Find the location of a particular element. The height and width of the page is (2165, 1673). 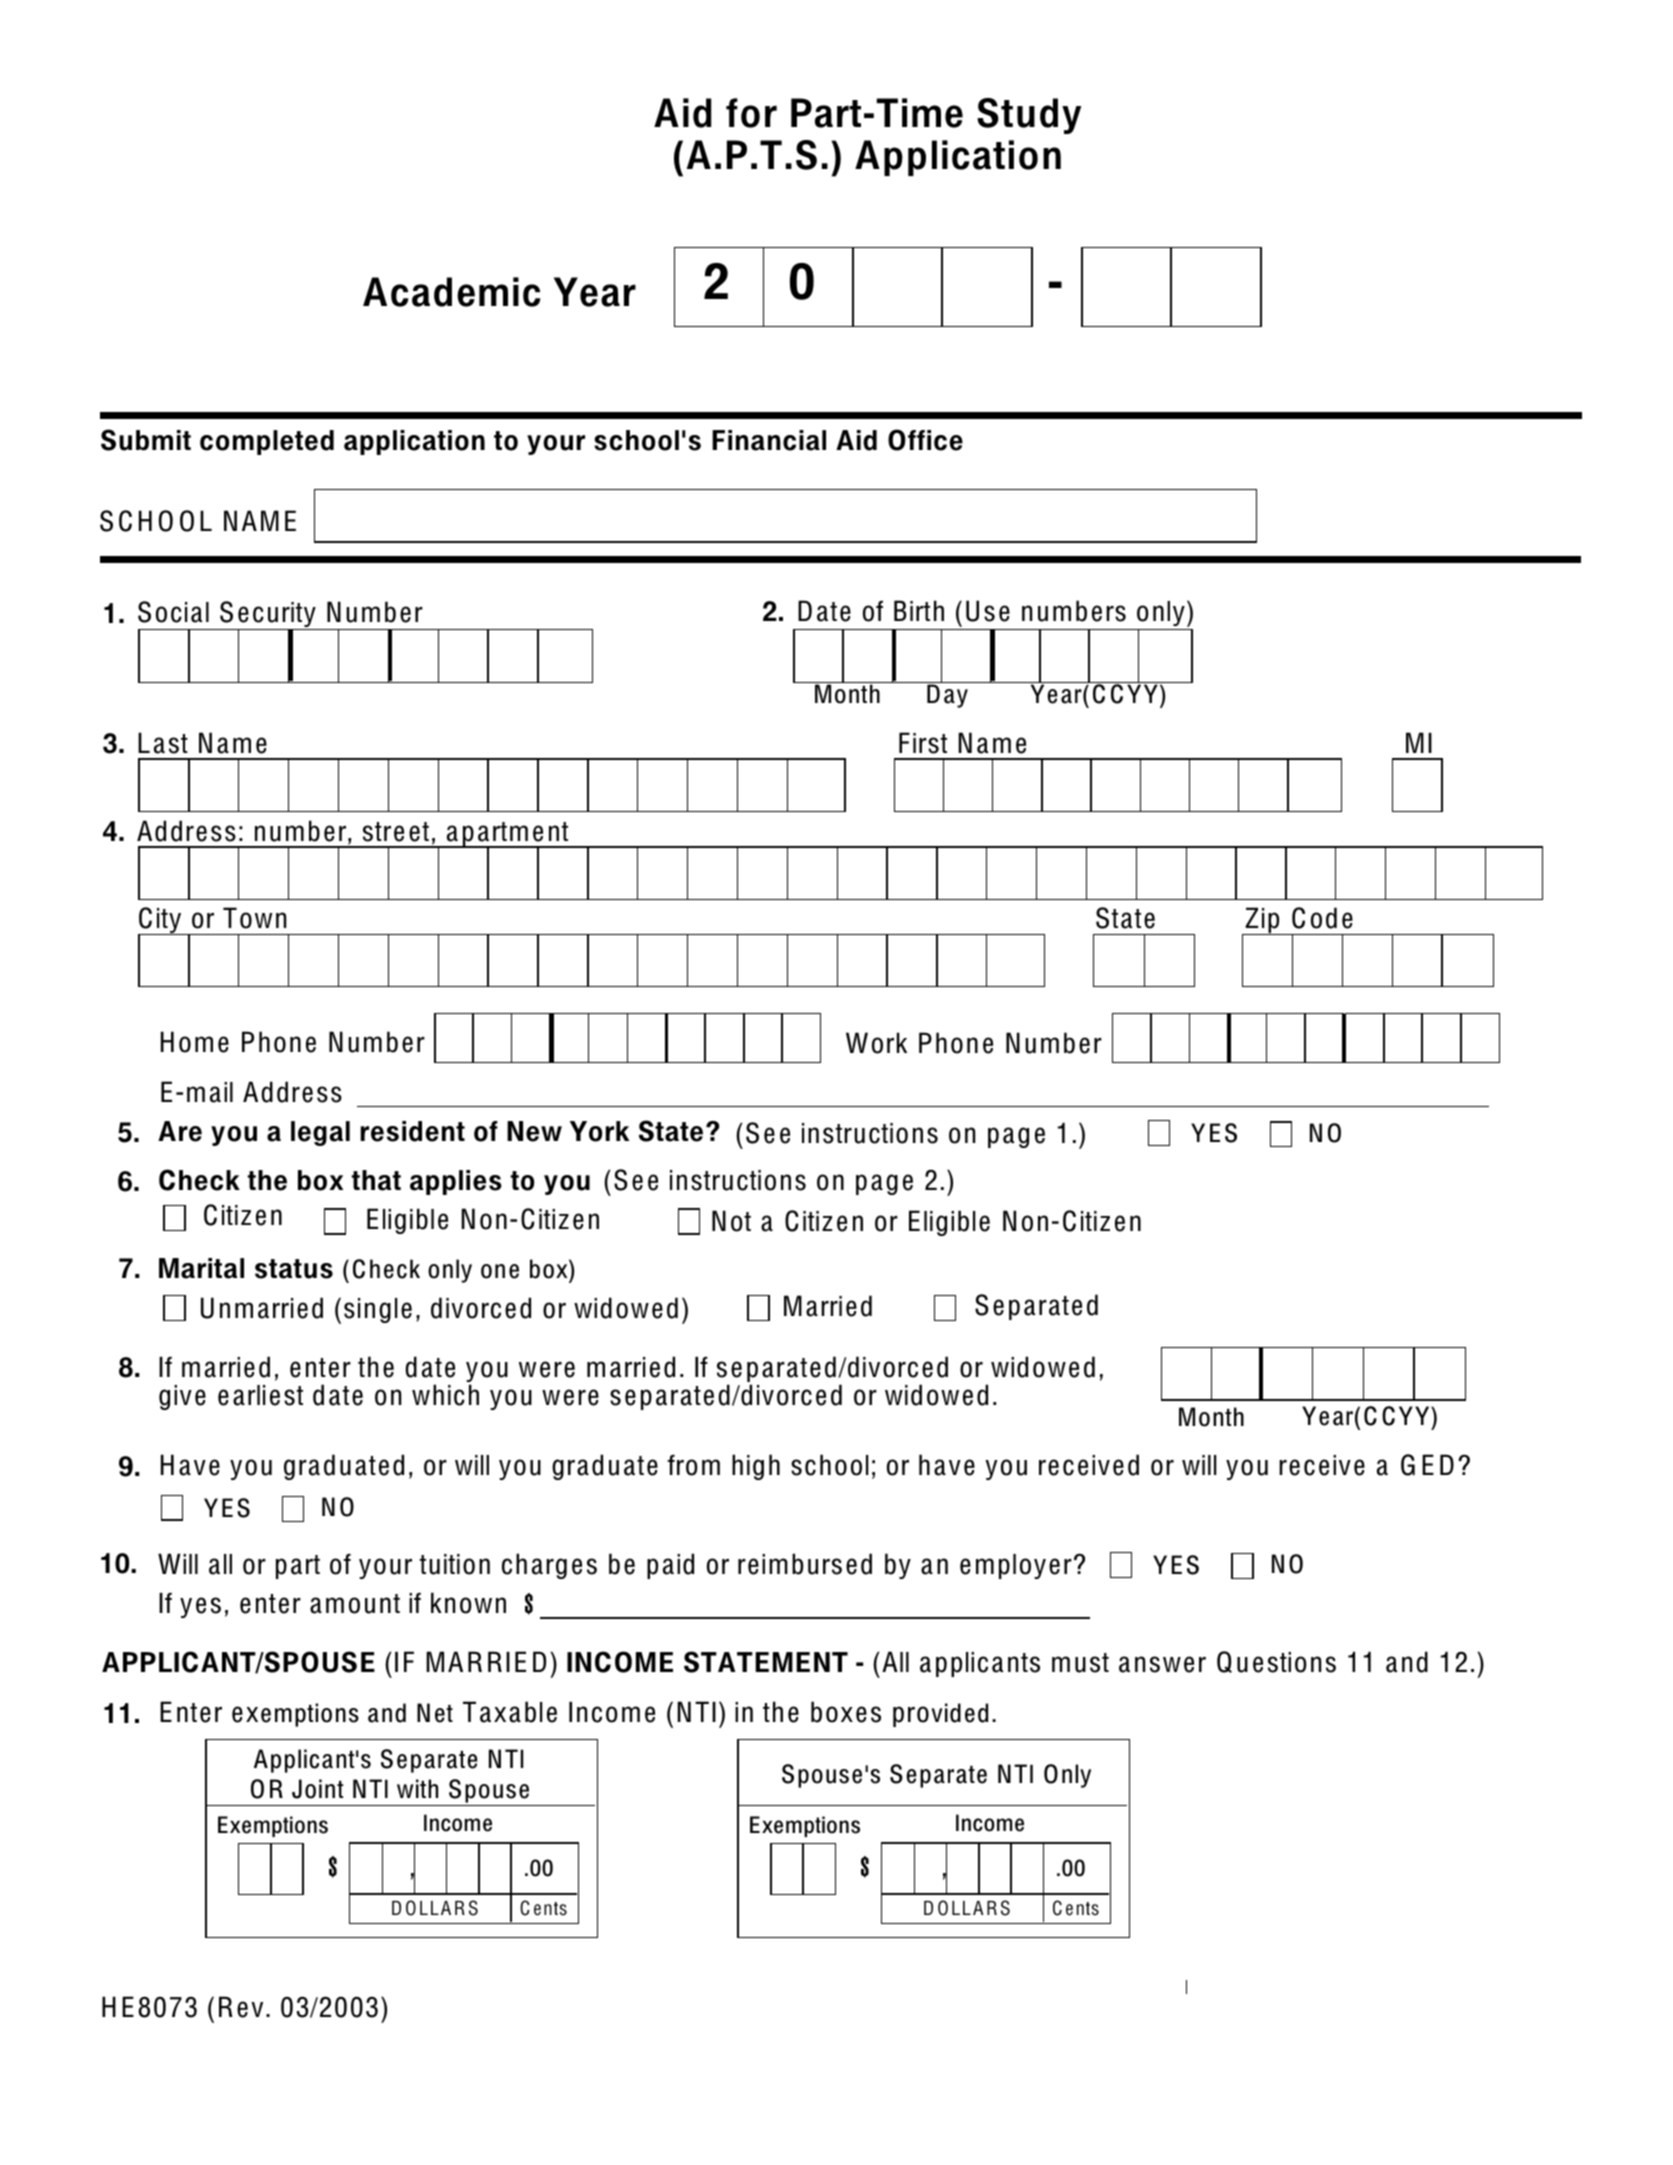

for is located at coordinates (751, 113).
